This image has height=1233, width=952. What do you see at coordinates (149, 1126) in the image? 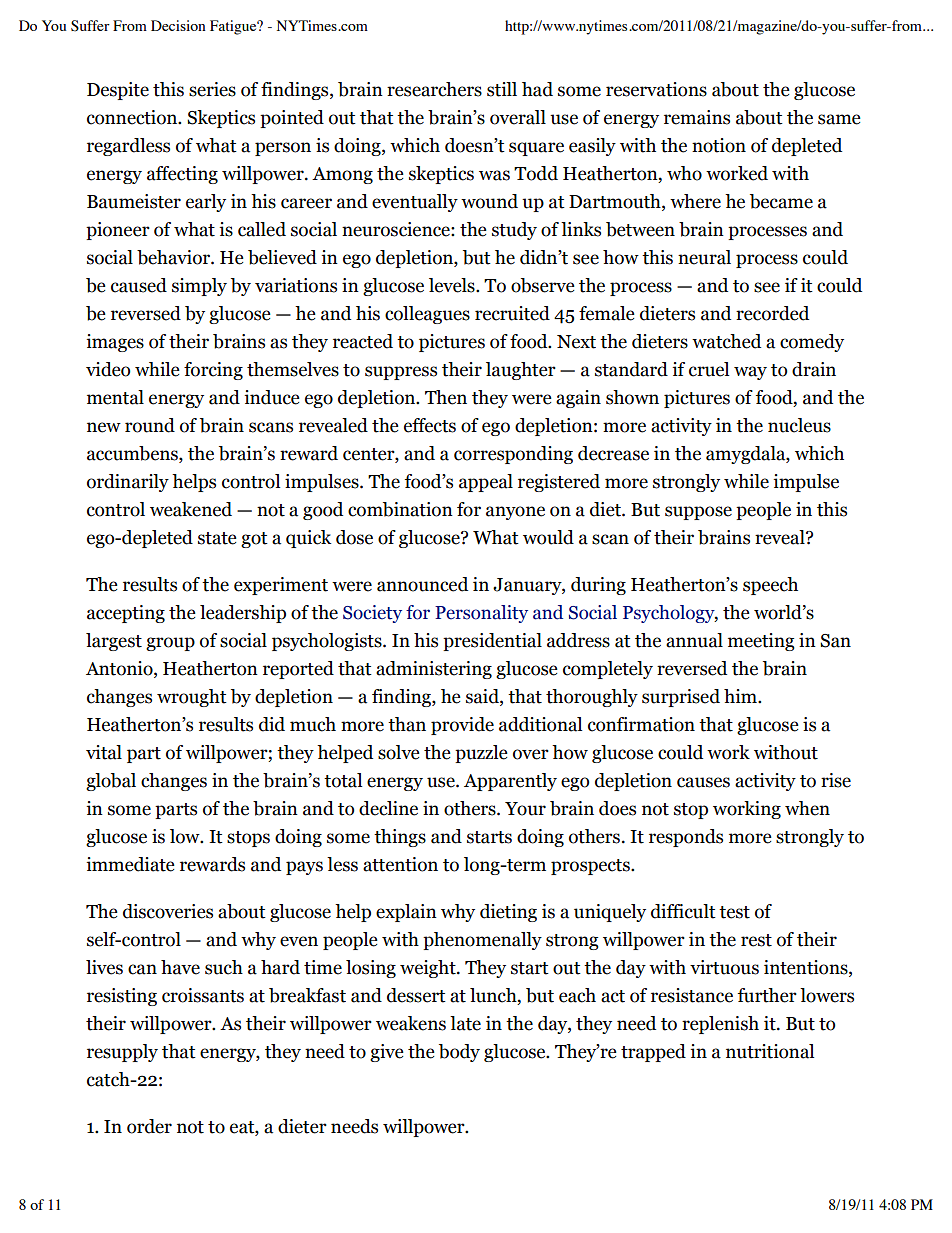
I see `order` at bounding box center [149, 1126].
